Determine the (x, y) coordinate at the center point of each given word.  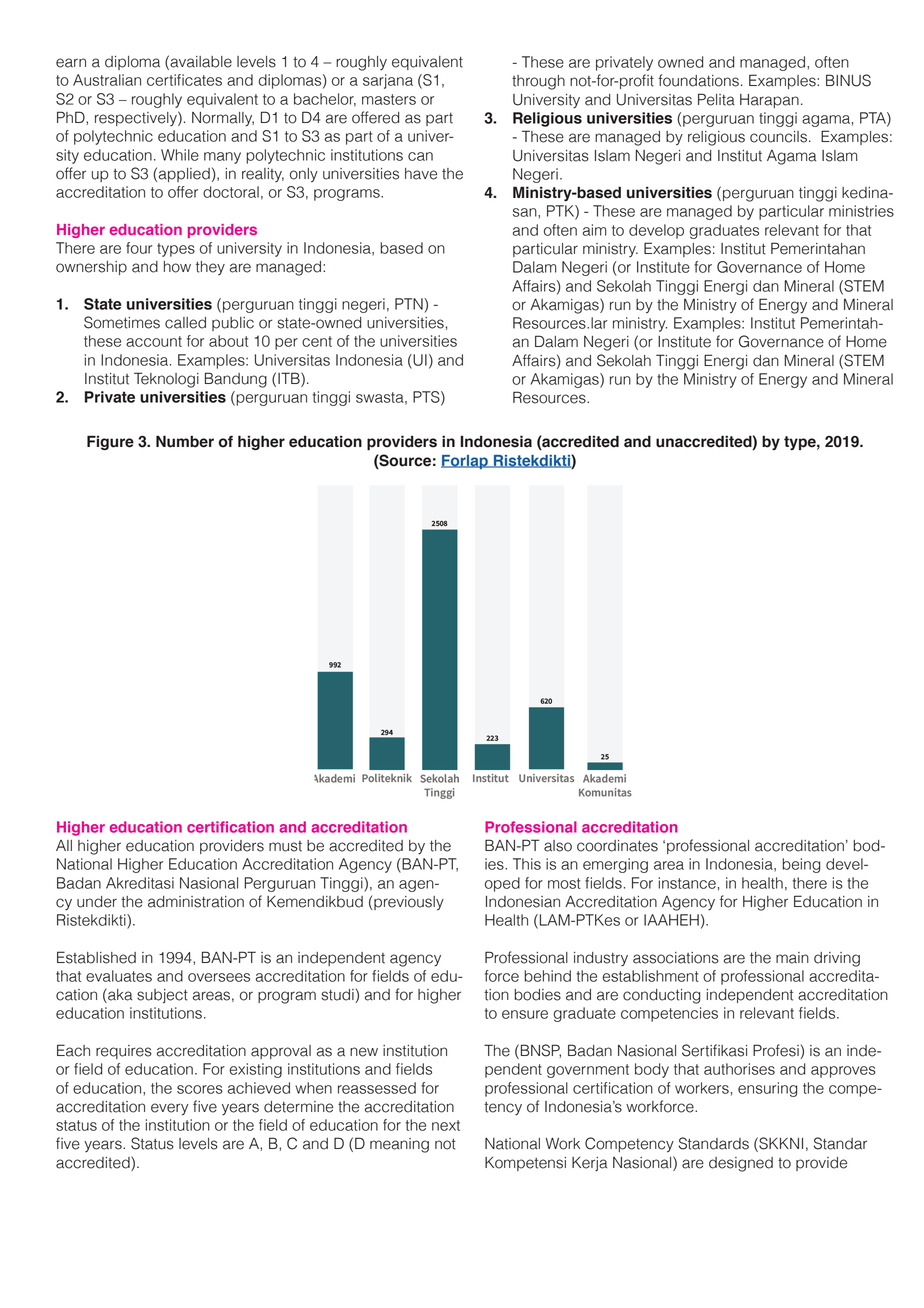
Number (185, 441)
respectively (137, 118)
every (169, 1109)
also (558, 846)
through (538, 82)
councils (778, 137)
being (801, 865)
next (446, 1125)
